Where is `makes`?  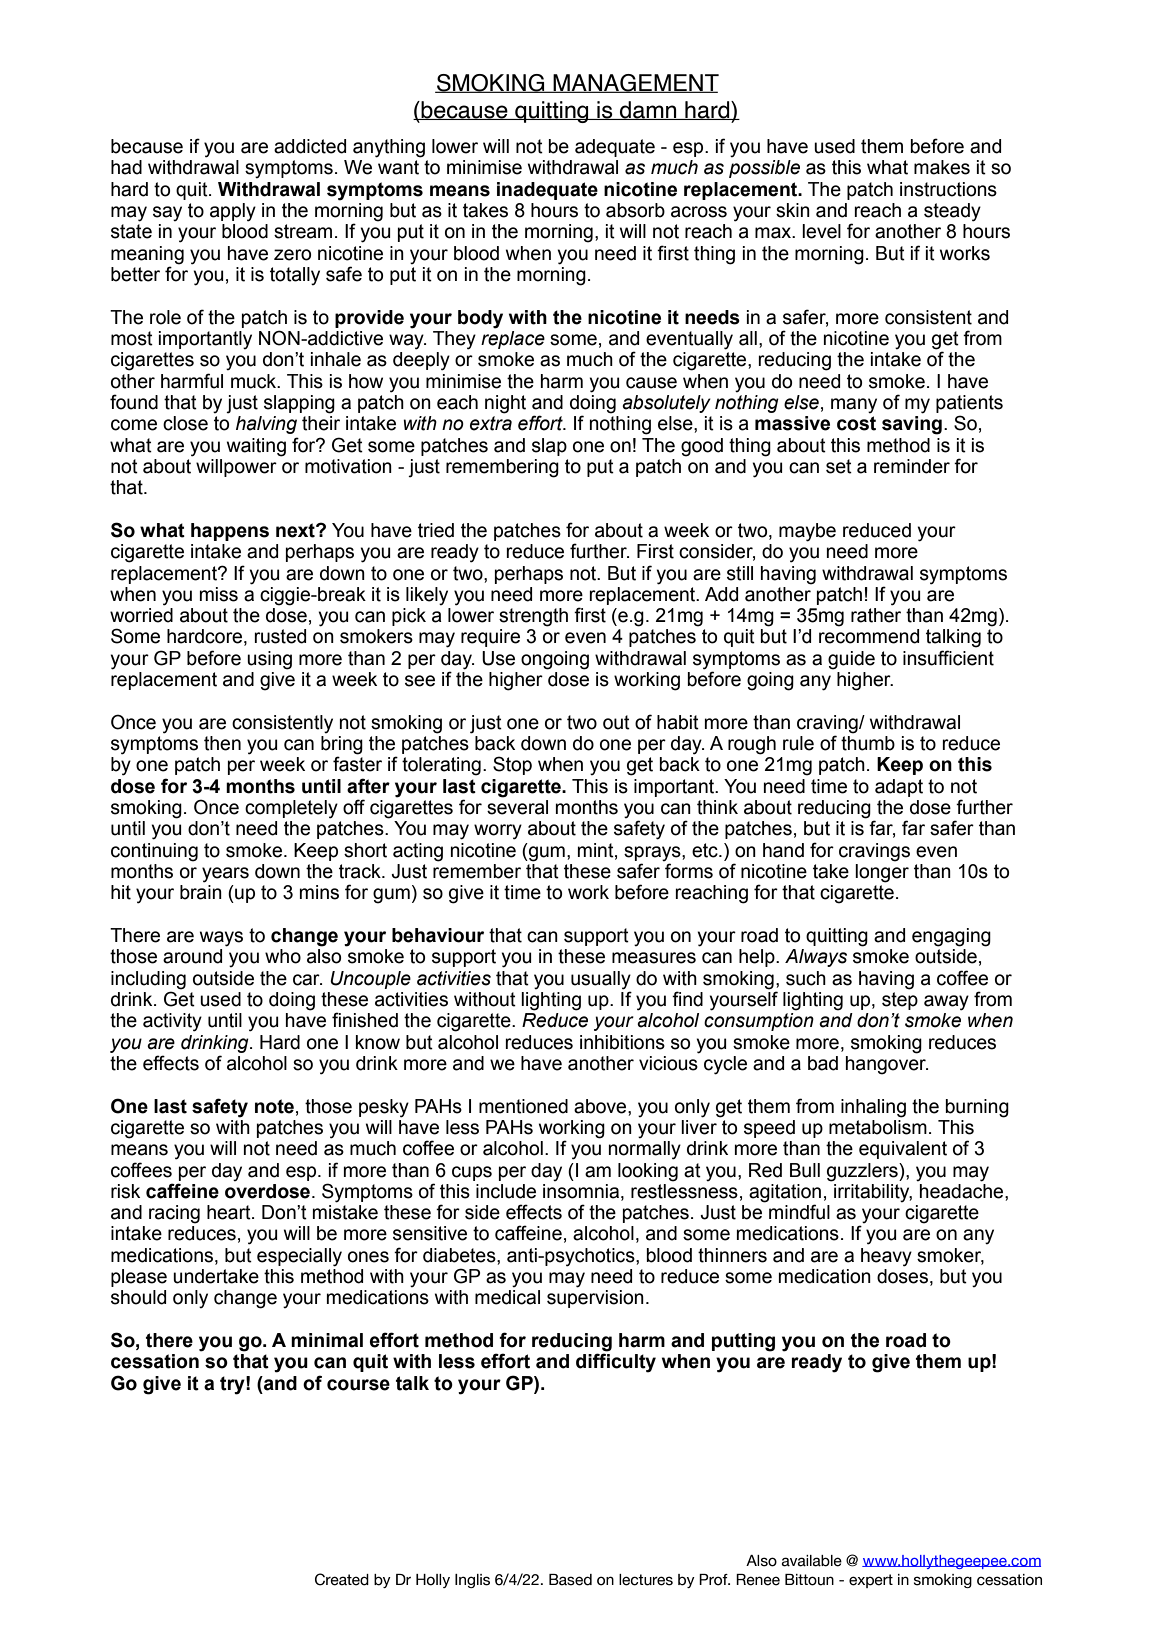 makes is located at coordinates (942, 167).
